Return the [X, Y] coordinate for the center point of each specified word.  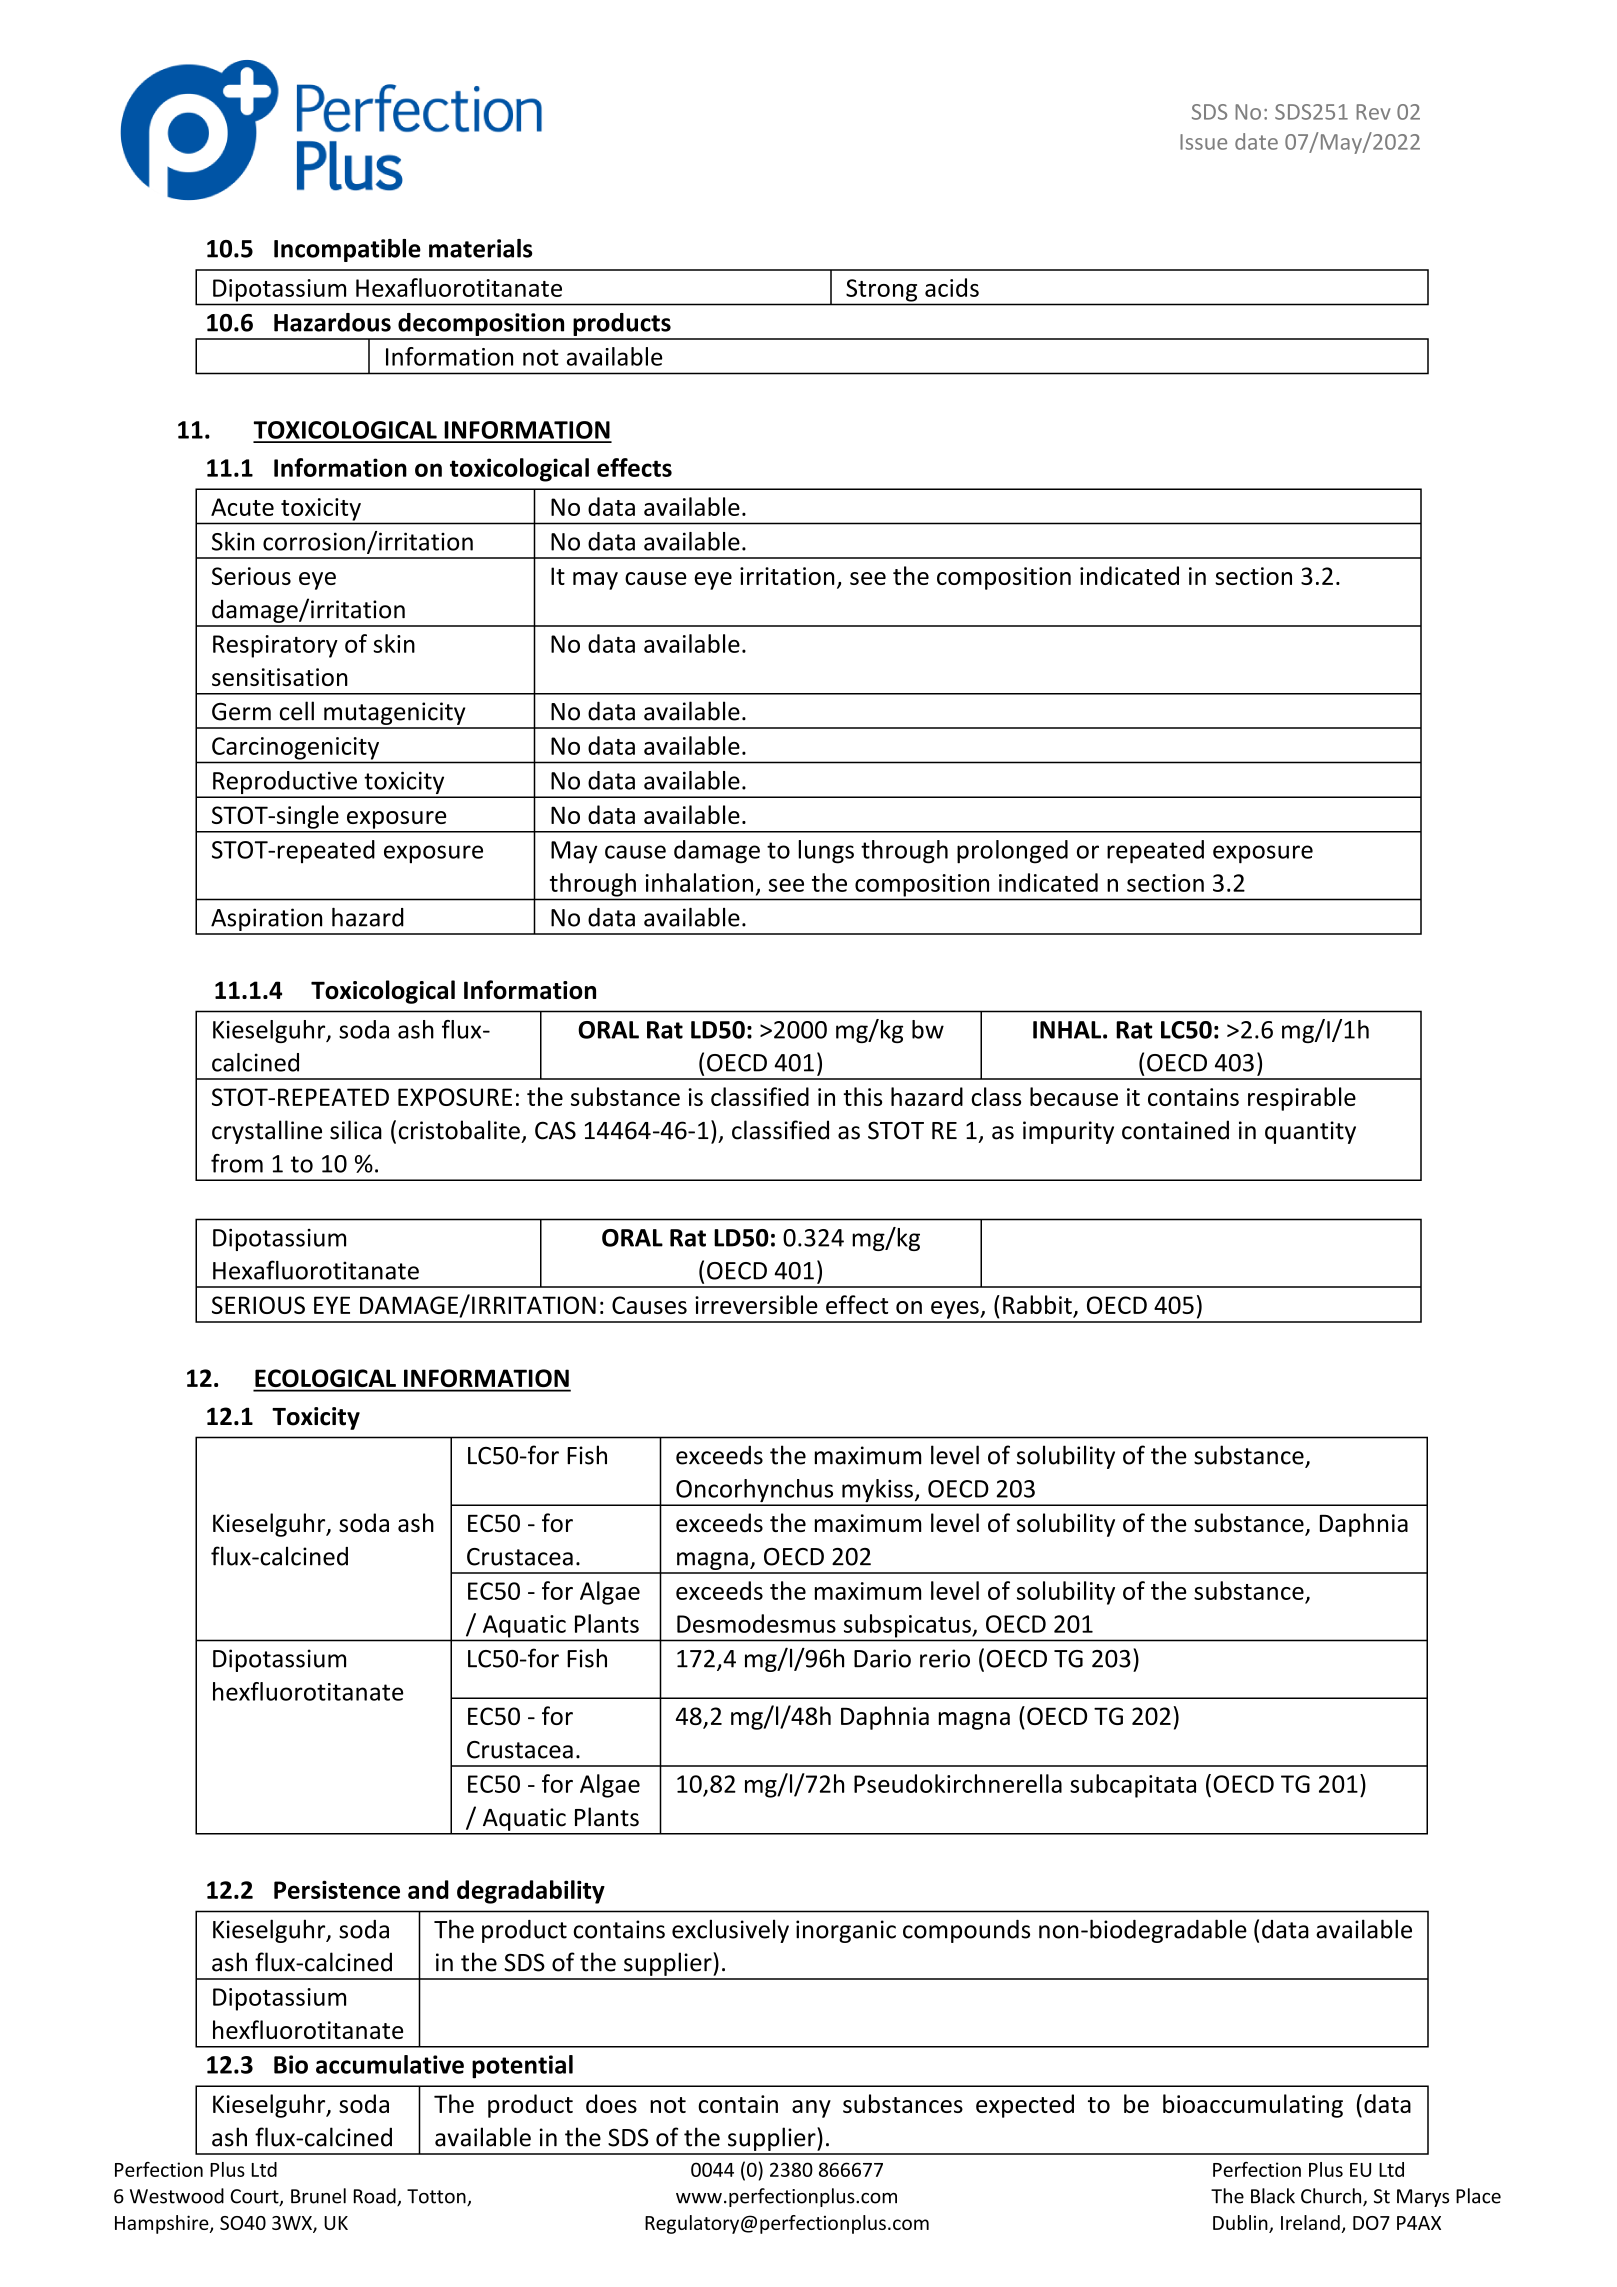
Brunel [318, 2196]
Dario [882, 1658]
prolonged [1012, 852]
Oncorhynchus [755, 1492]
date [1256, 141]
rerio [945, 1658]
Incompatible [347, 250]
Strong [881, 290]
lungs [826, 852]
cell [297, 711]
